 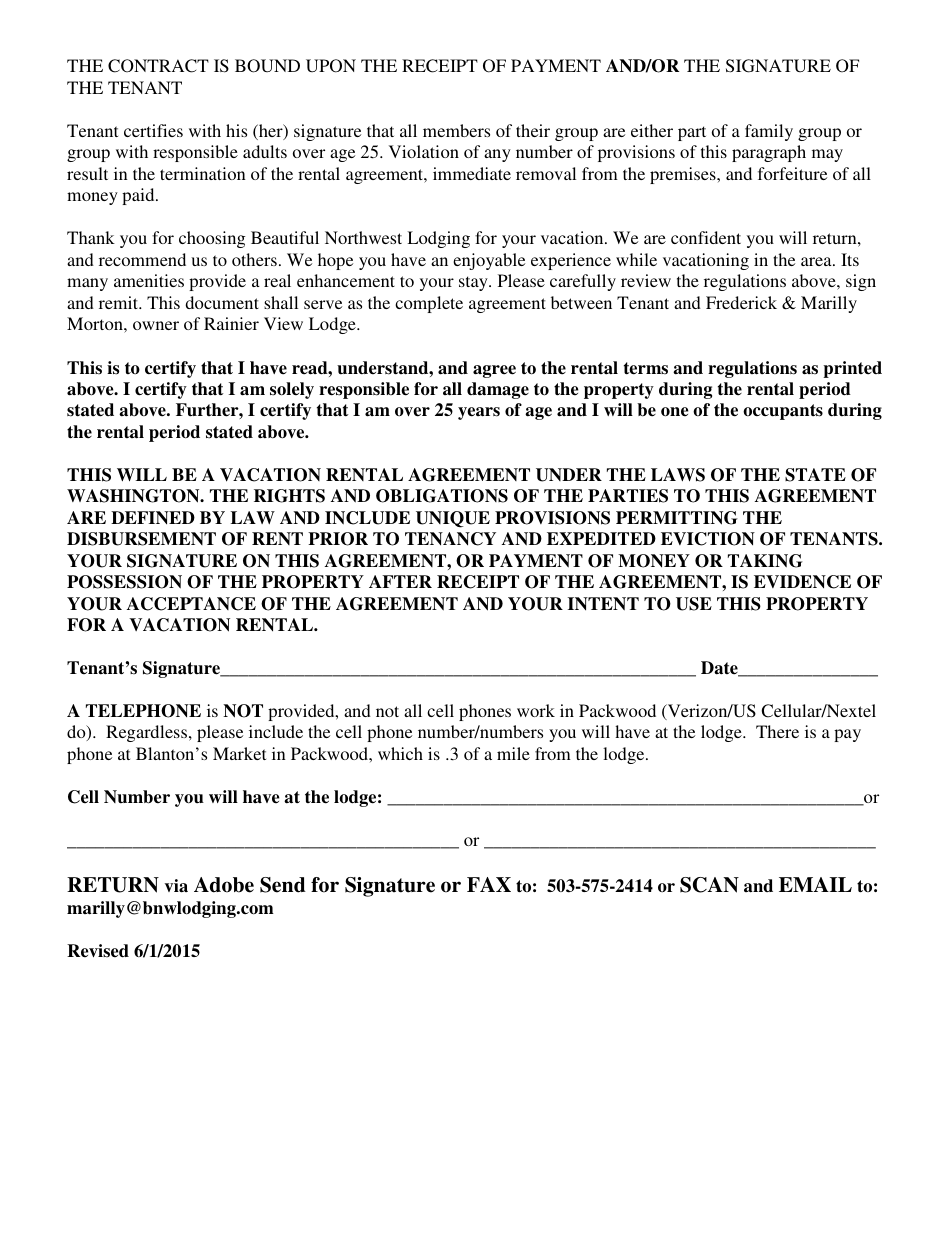 I want to click on damage, so click(x=498, y=390).
